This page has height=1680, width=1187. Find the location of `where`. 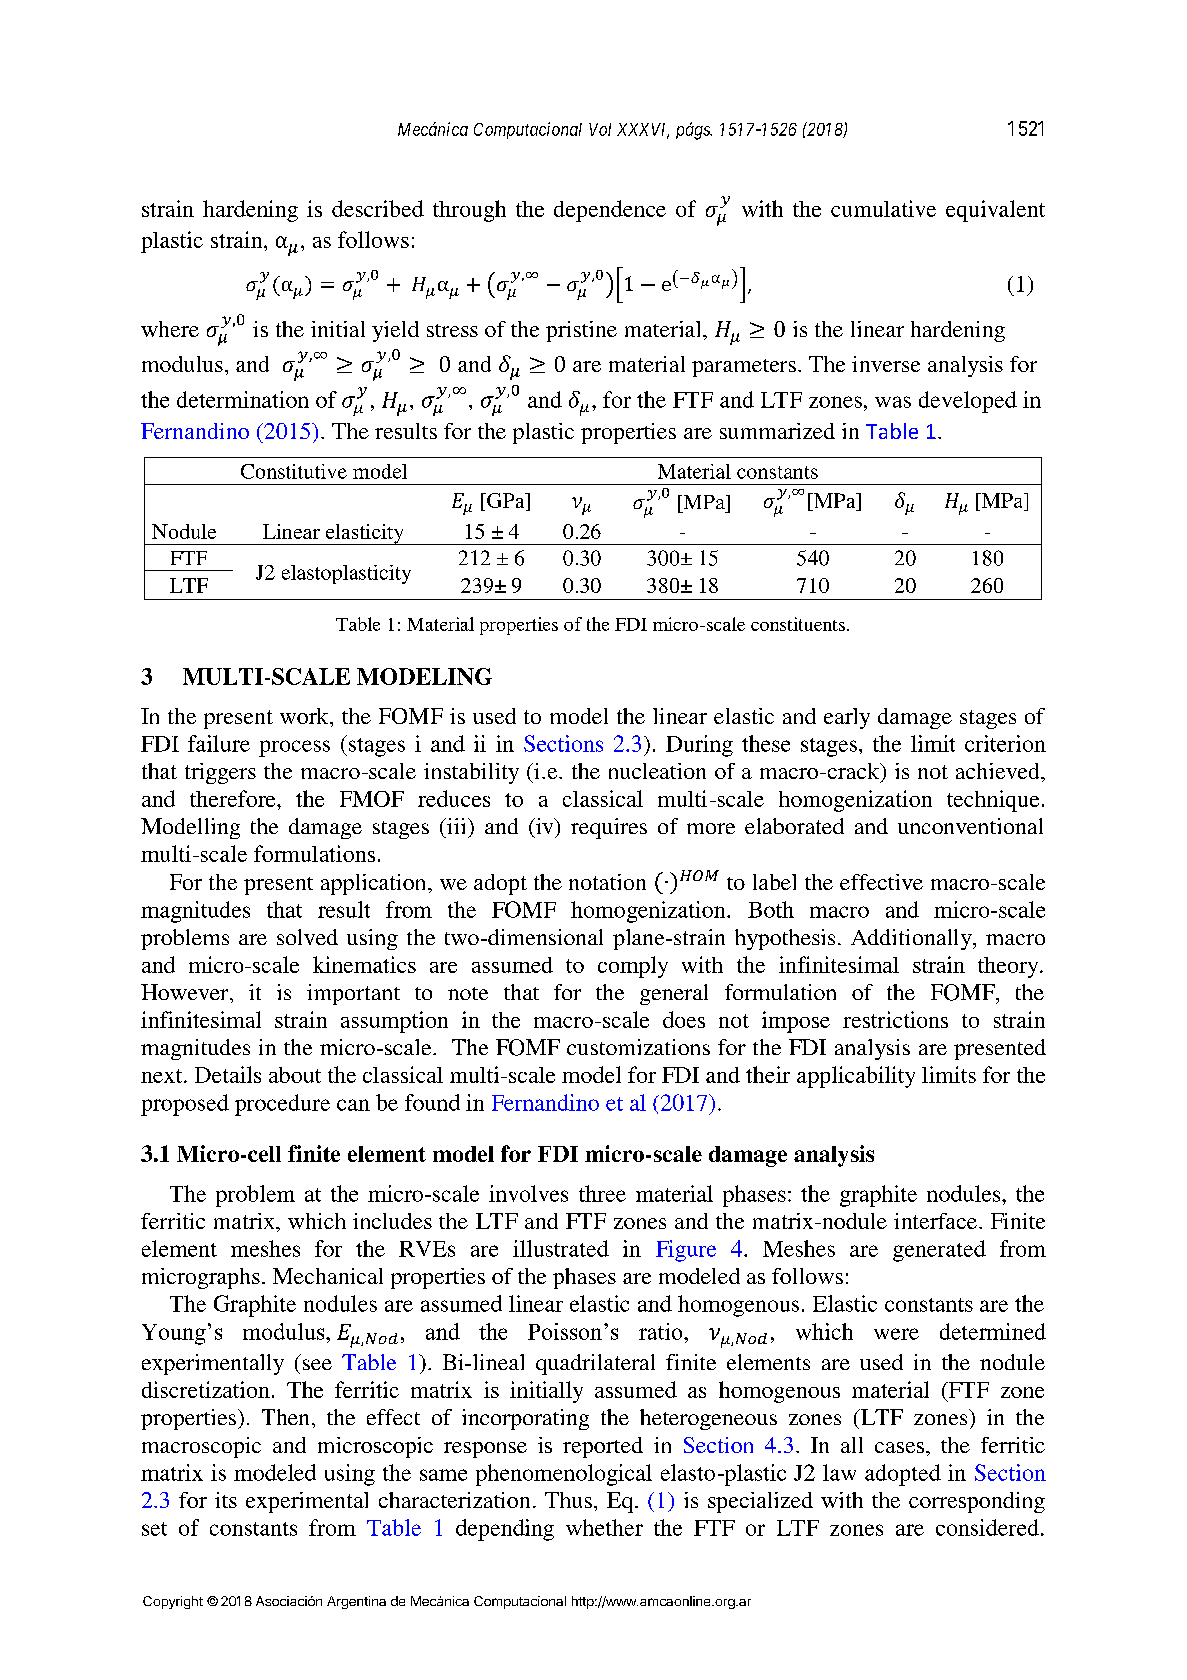

where is located at coordinates (170, 329).
